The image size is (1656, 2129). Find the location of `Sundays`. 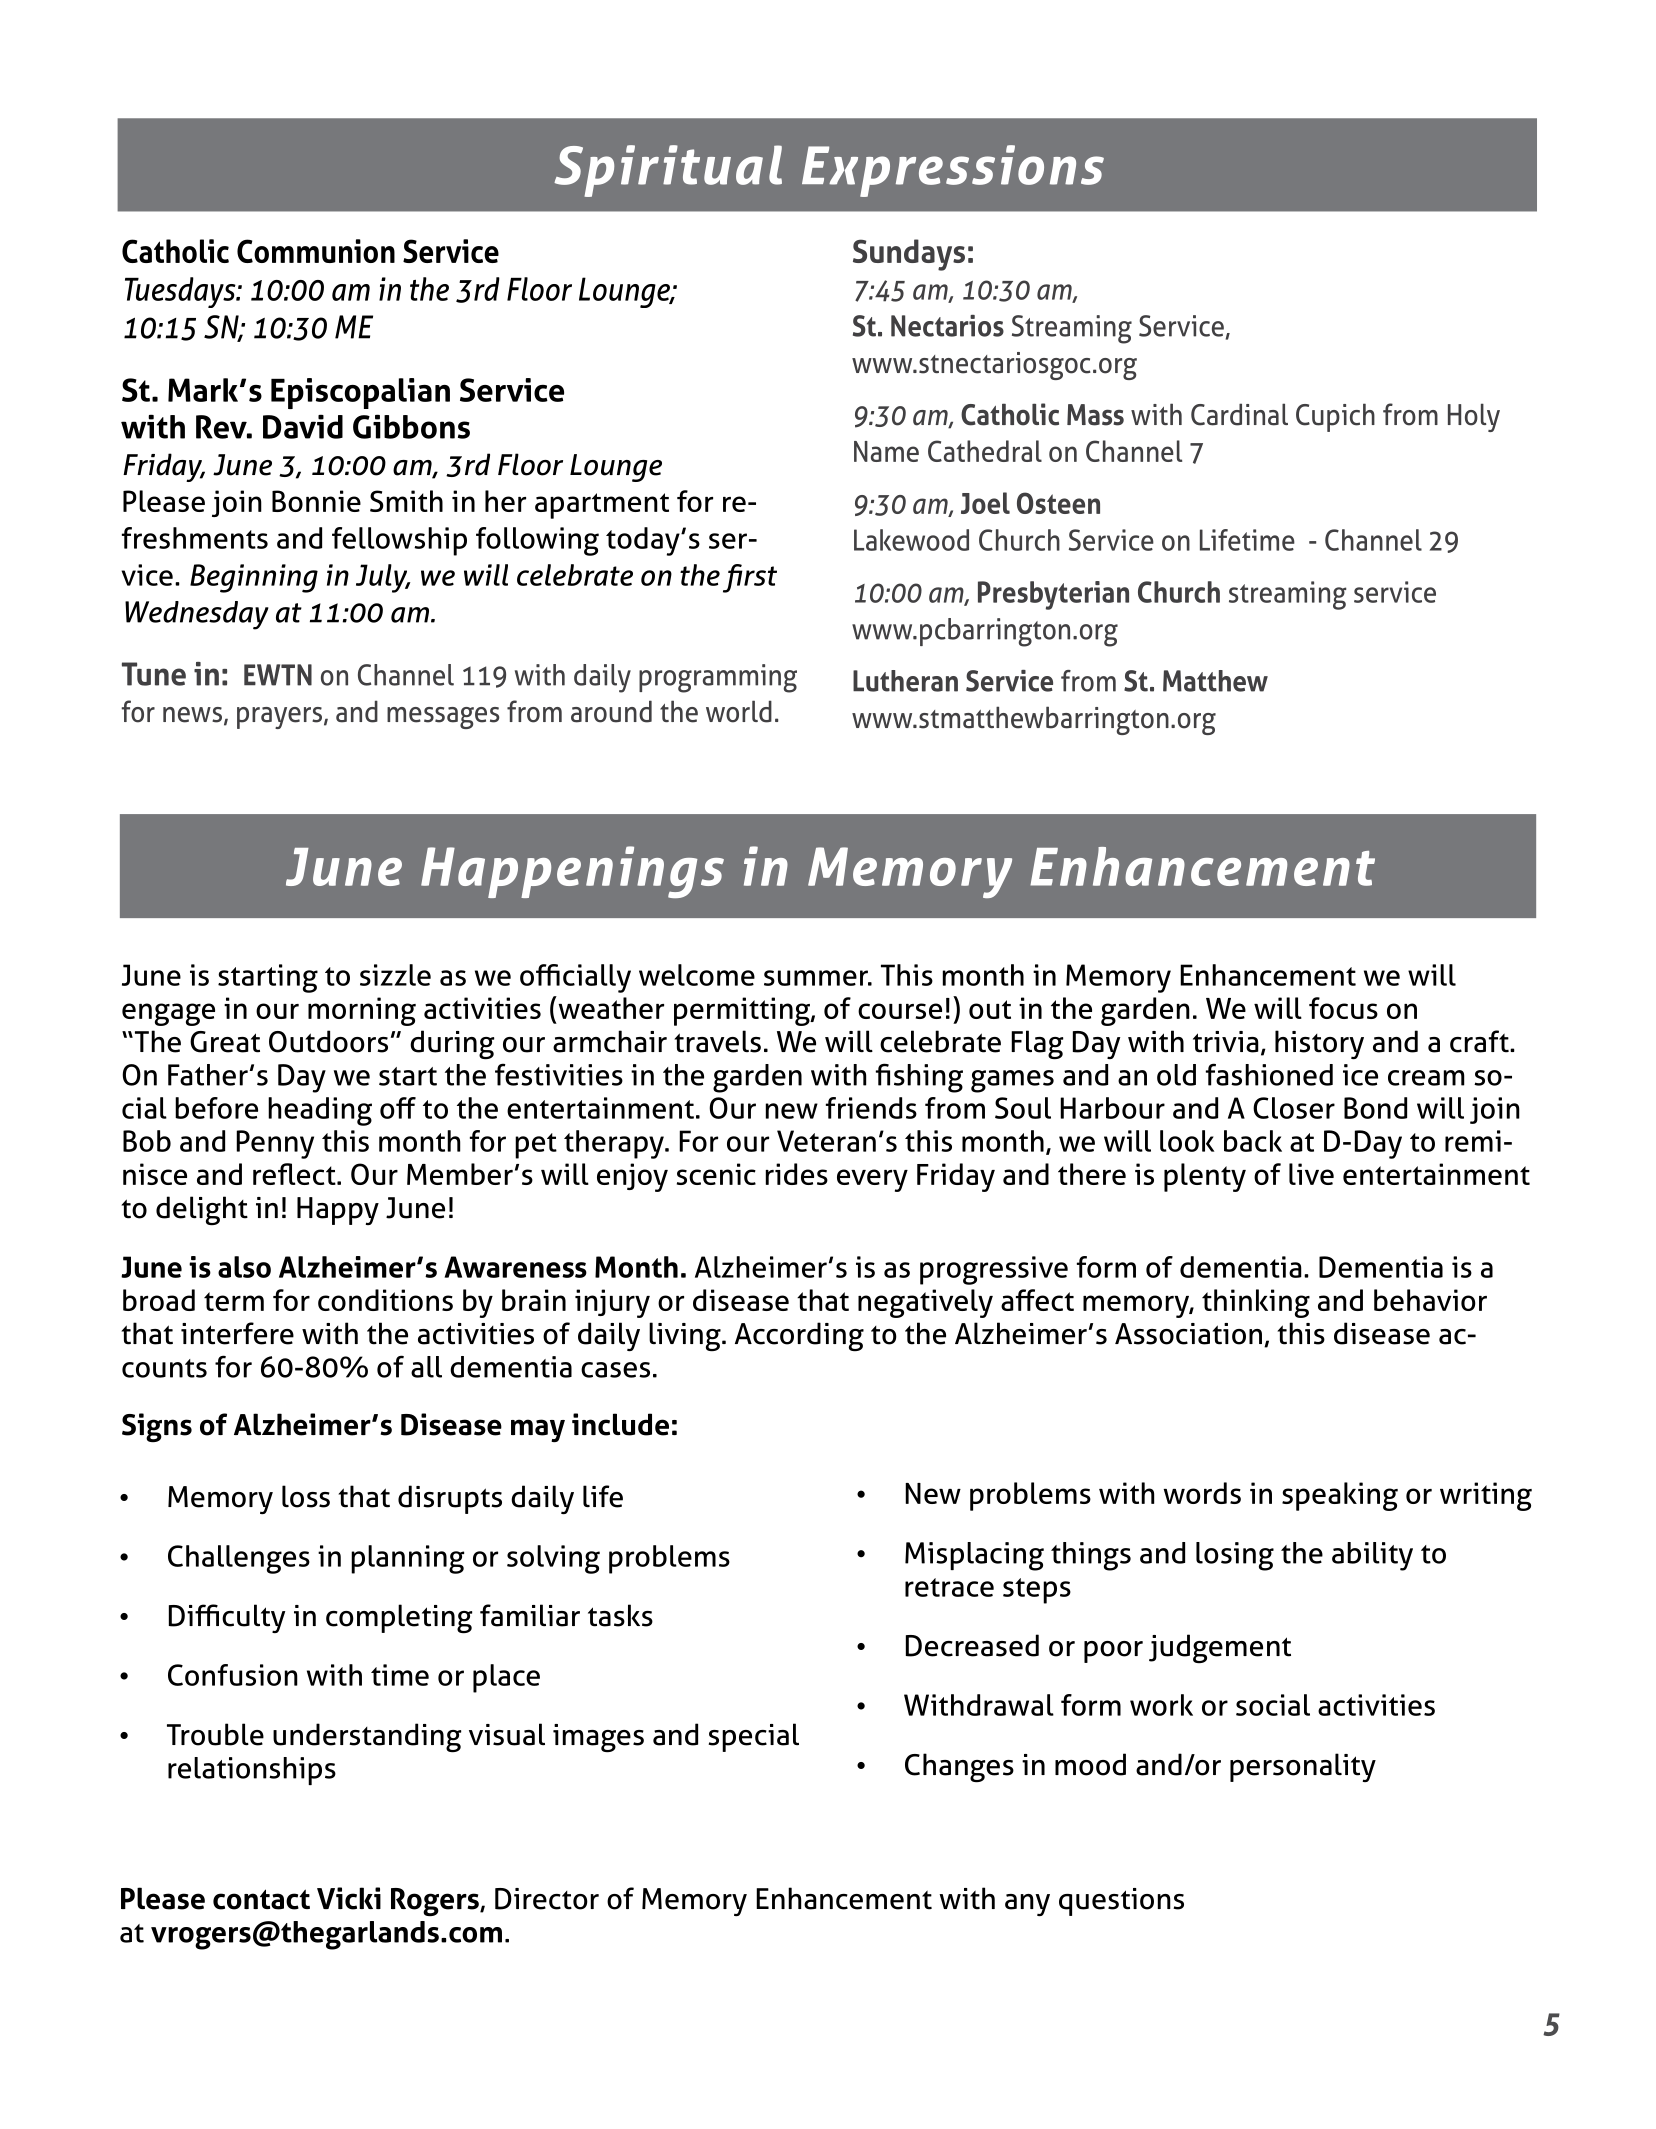

Sundays is located at coordinates (909, 255).
